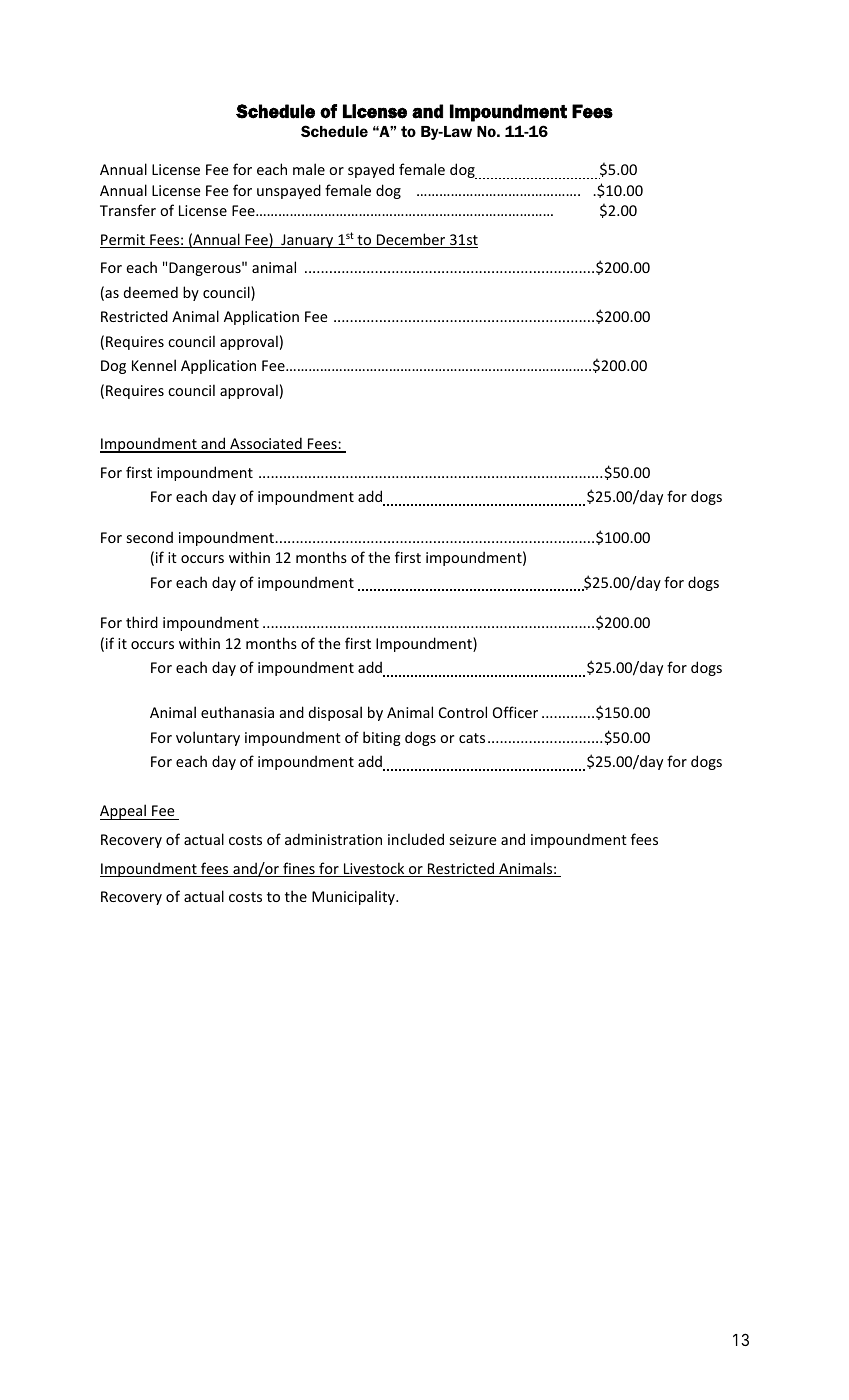  I want to click on included, so click(416, 839).
